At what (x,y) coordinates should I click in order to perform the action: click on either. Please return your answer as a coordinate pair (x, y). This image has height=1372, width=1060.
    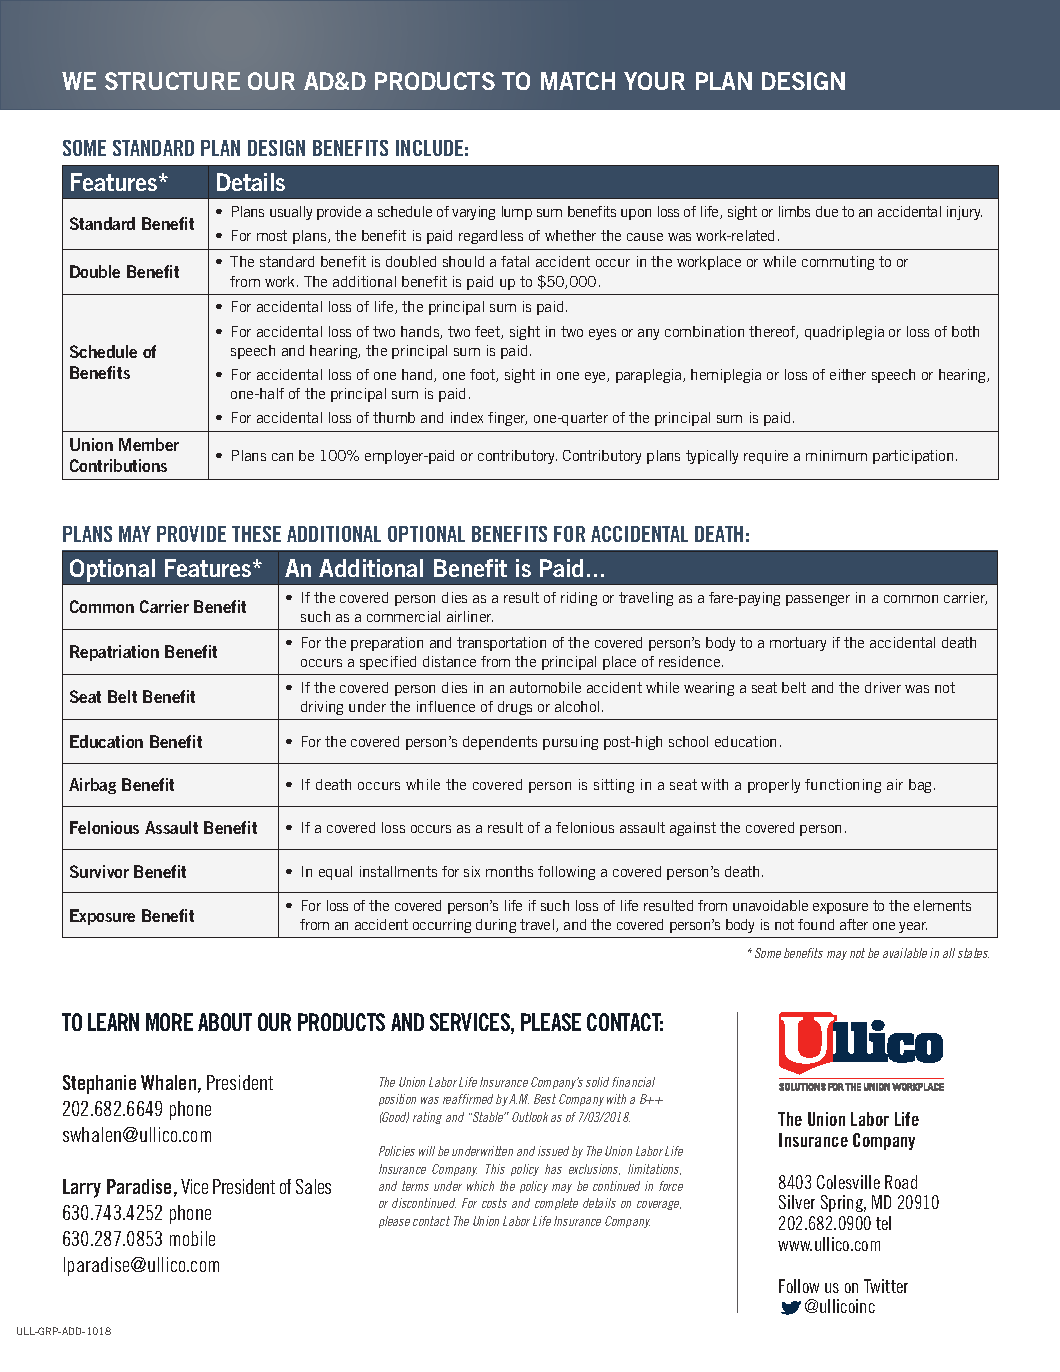
    Looking at the image, I should click on (848, 374).
